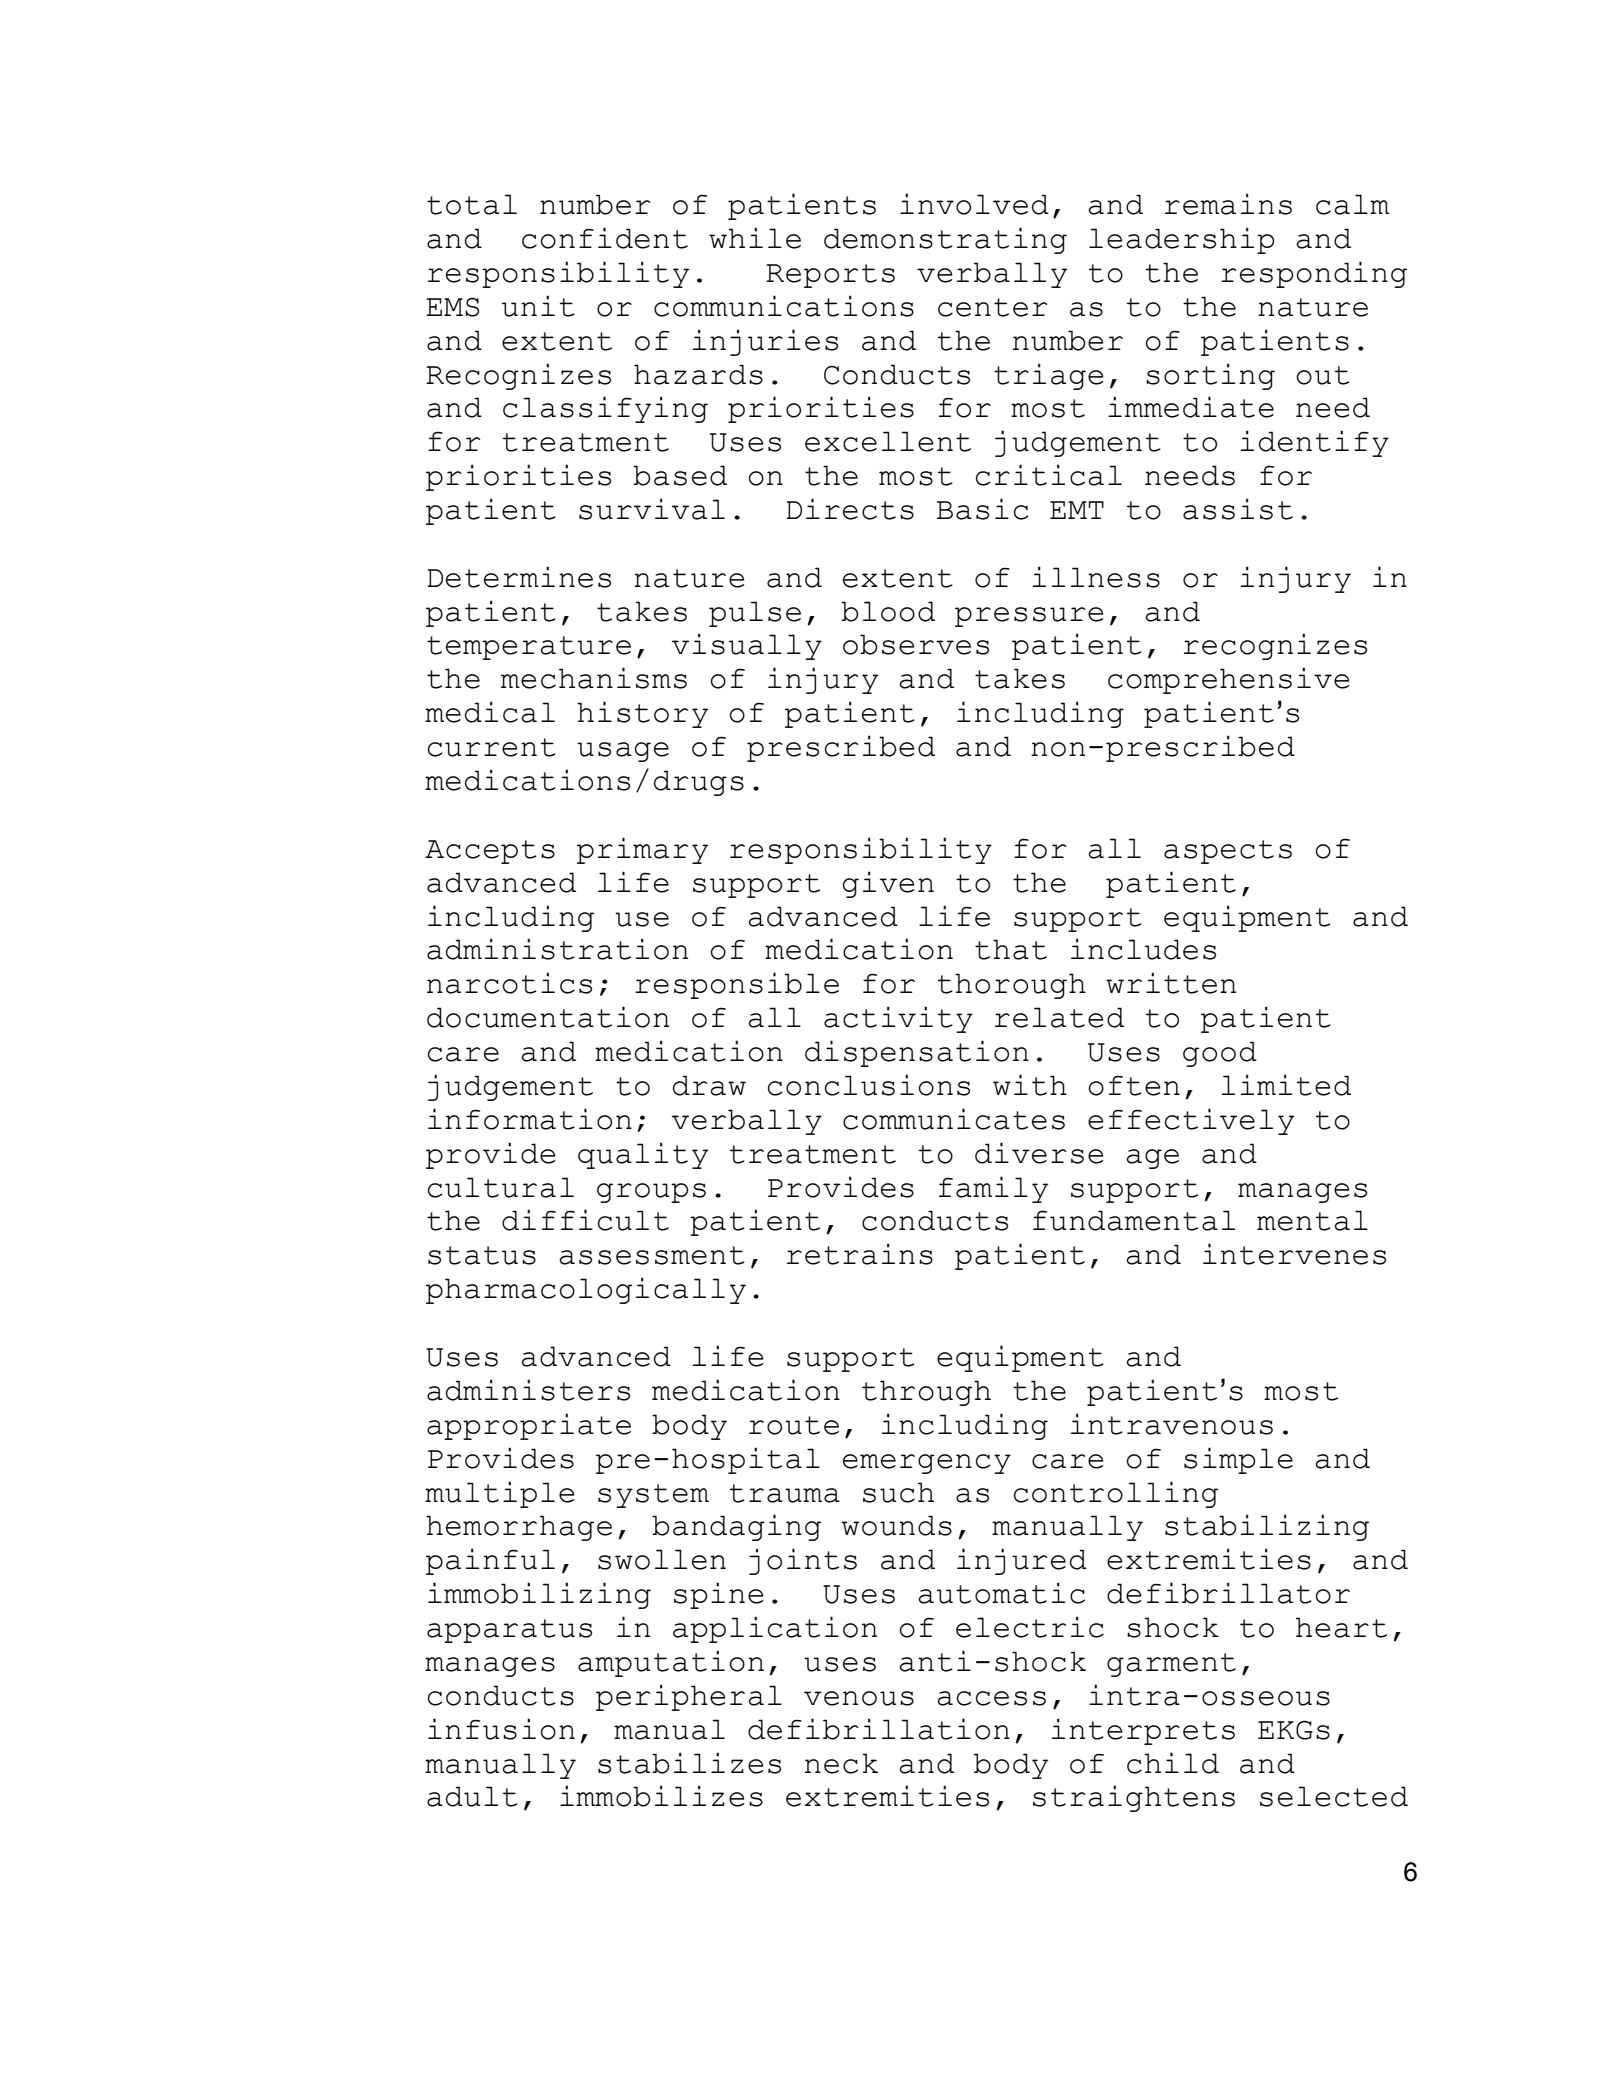 The height and width of the screenshot is (2079, 1607). Describe the element at coordinates (501, 1729) in the screenshot. I see `infusion` at that location.
